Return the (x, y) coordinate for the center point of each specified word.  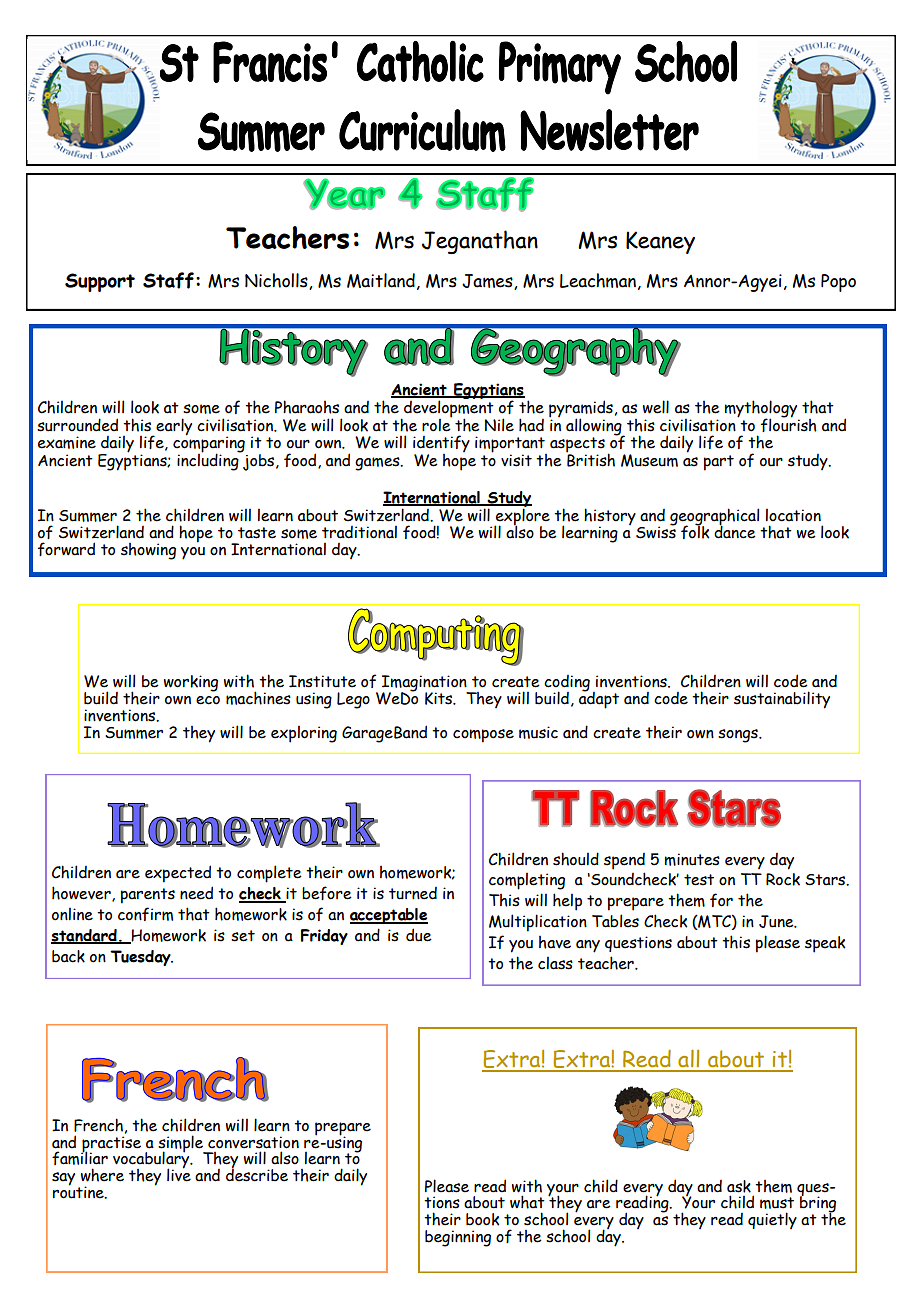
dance (735, 531)
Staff (168, 280)
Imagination (425, 684)
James (488, 282)
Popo (838, 283)
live (179, 1174)
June (777, 921)
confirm (145, 914)
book (482, 1219)
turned (413, 893)
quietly (772, 1220)
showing (148, 551)
